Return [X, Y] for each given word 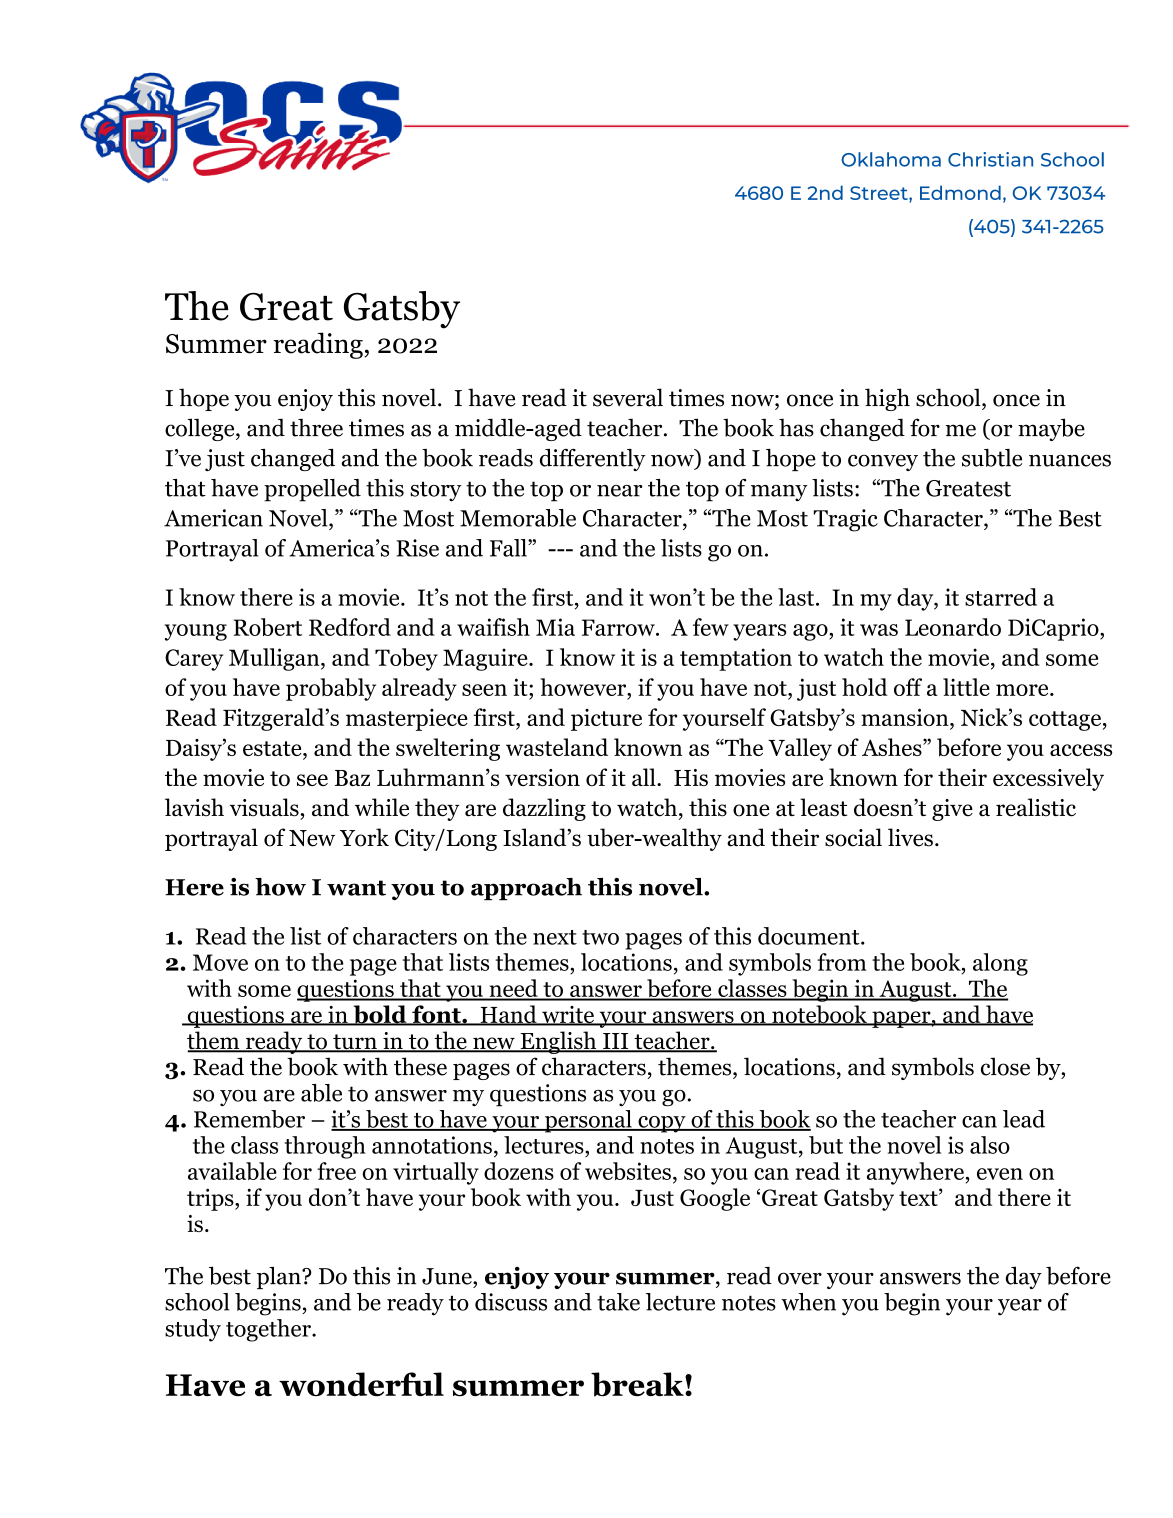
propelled [312, 490]
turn [355, 1043]
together [269, 1330]
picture [606, 720]
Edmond [960, 192]
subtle [992, 458]
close [1005, 1066]
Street [880, 193]
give [952, 810]
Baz [352, 778]
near [619, 491]
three [316, 427]
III [616, 1042]
